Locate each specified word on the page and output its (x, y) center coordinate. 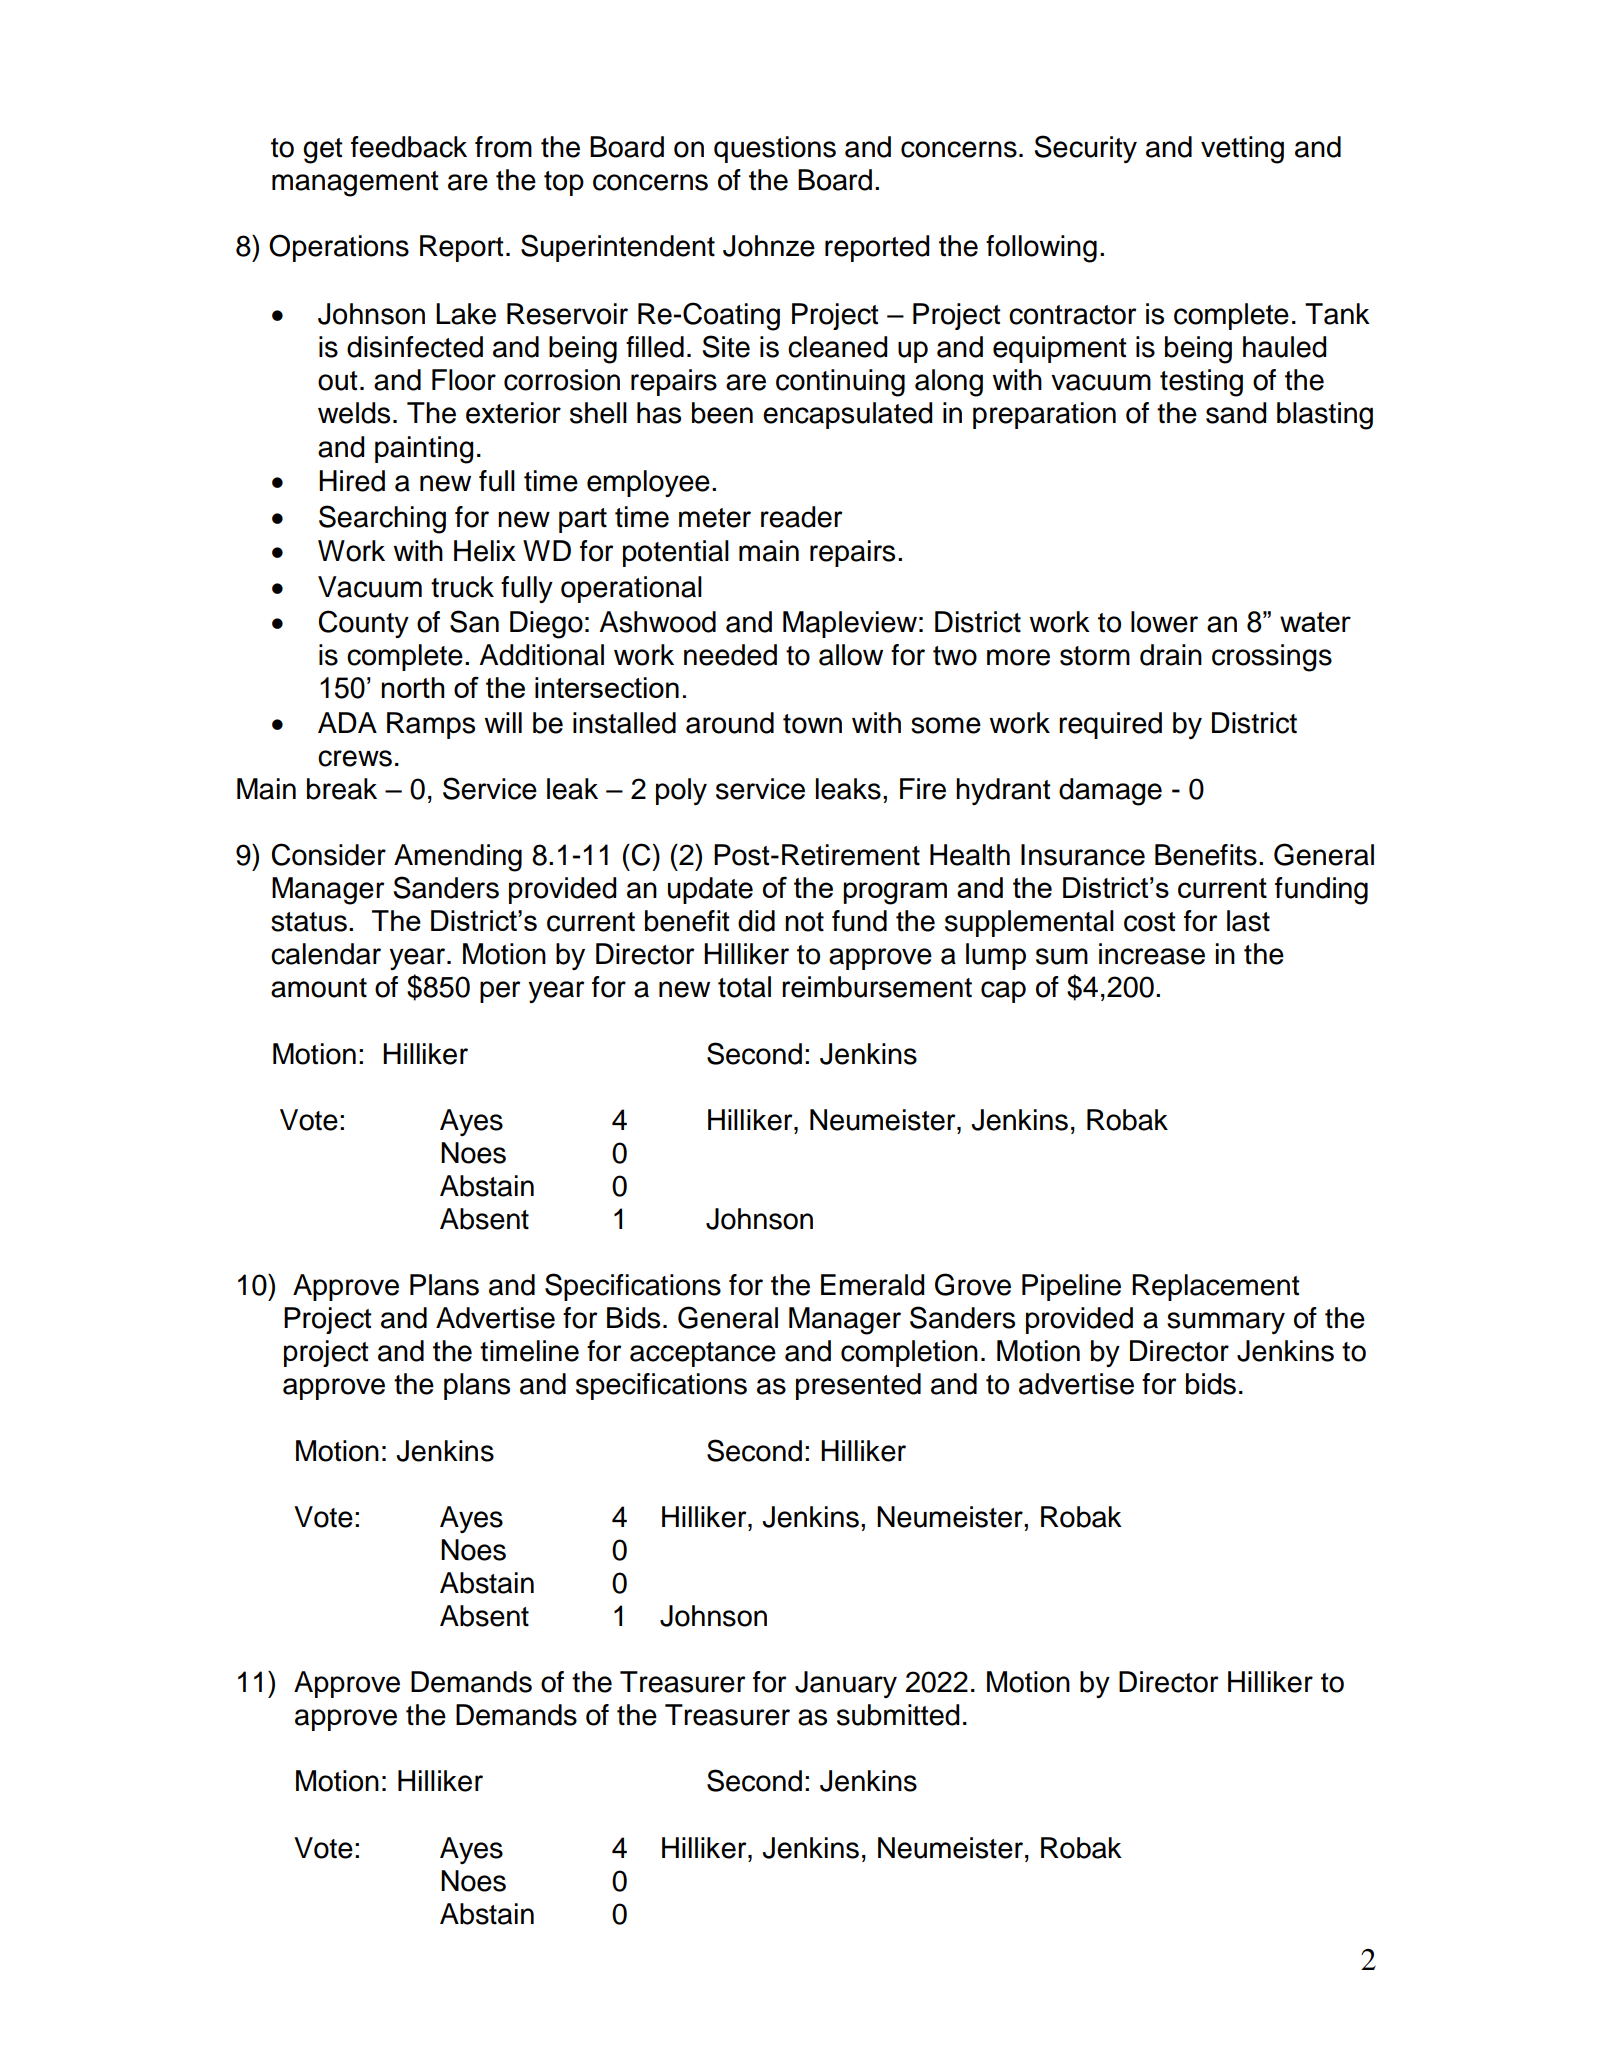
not (804, 922)
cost (1150, 922)
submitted (898, 1715)
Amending (458, 858)
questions (775, 149)
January (846, 1684)
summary (1226, 1323)
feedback (409, 147)
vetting (1242, 150)
